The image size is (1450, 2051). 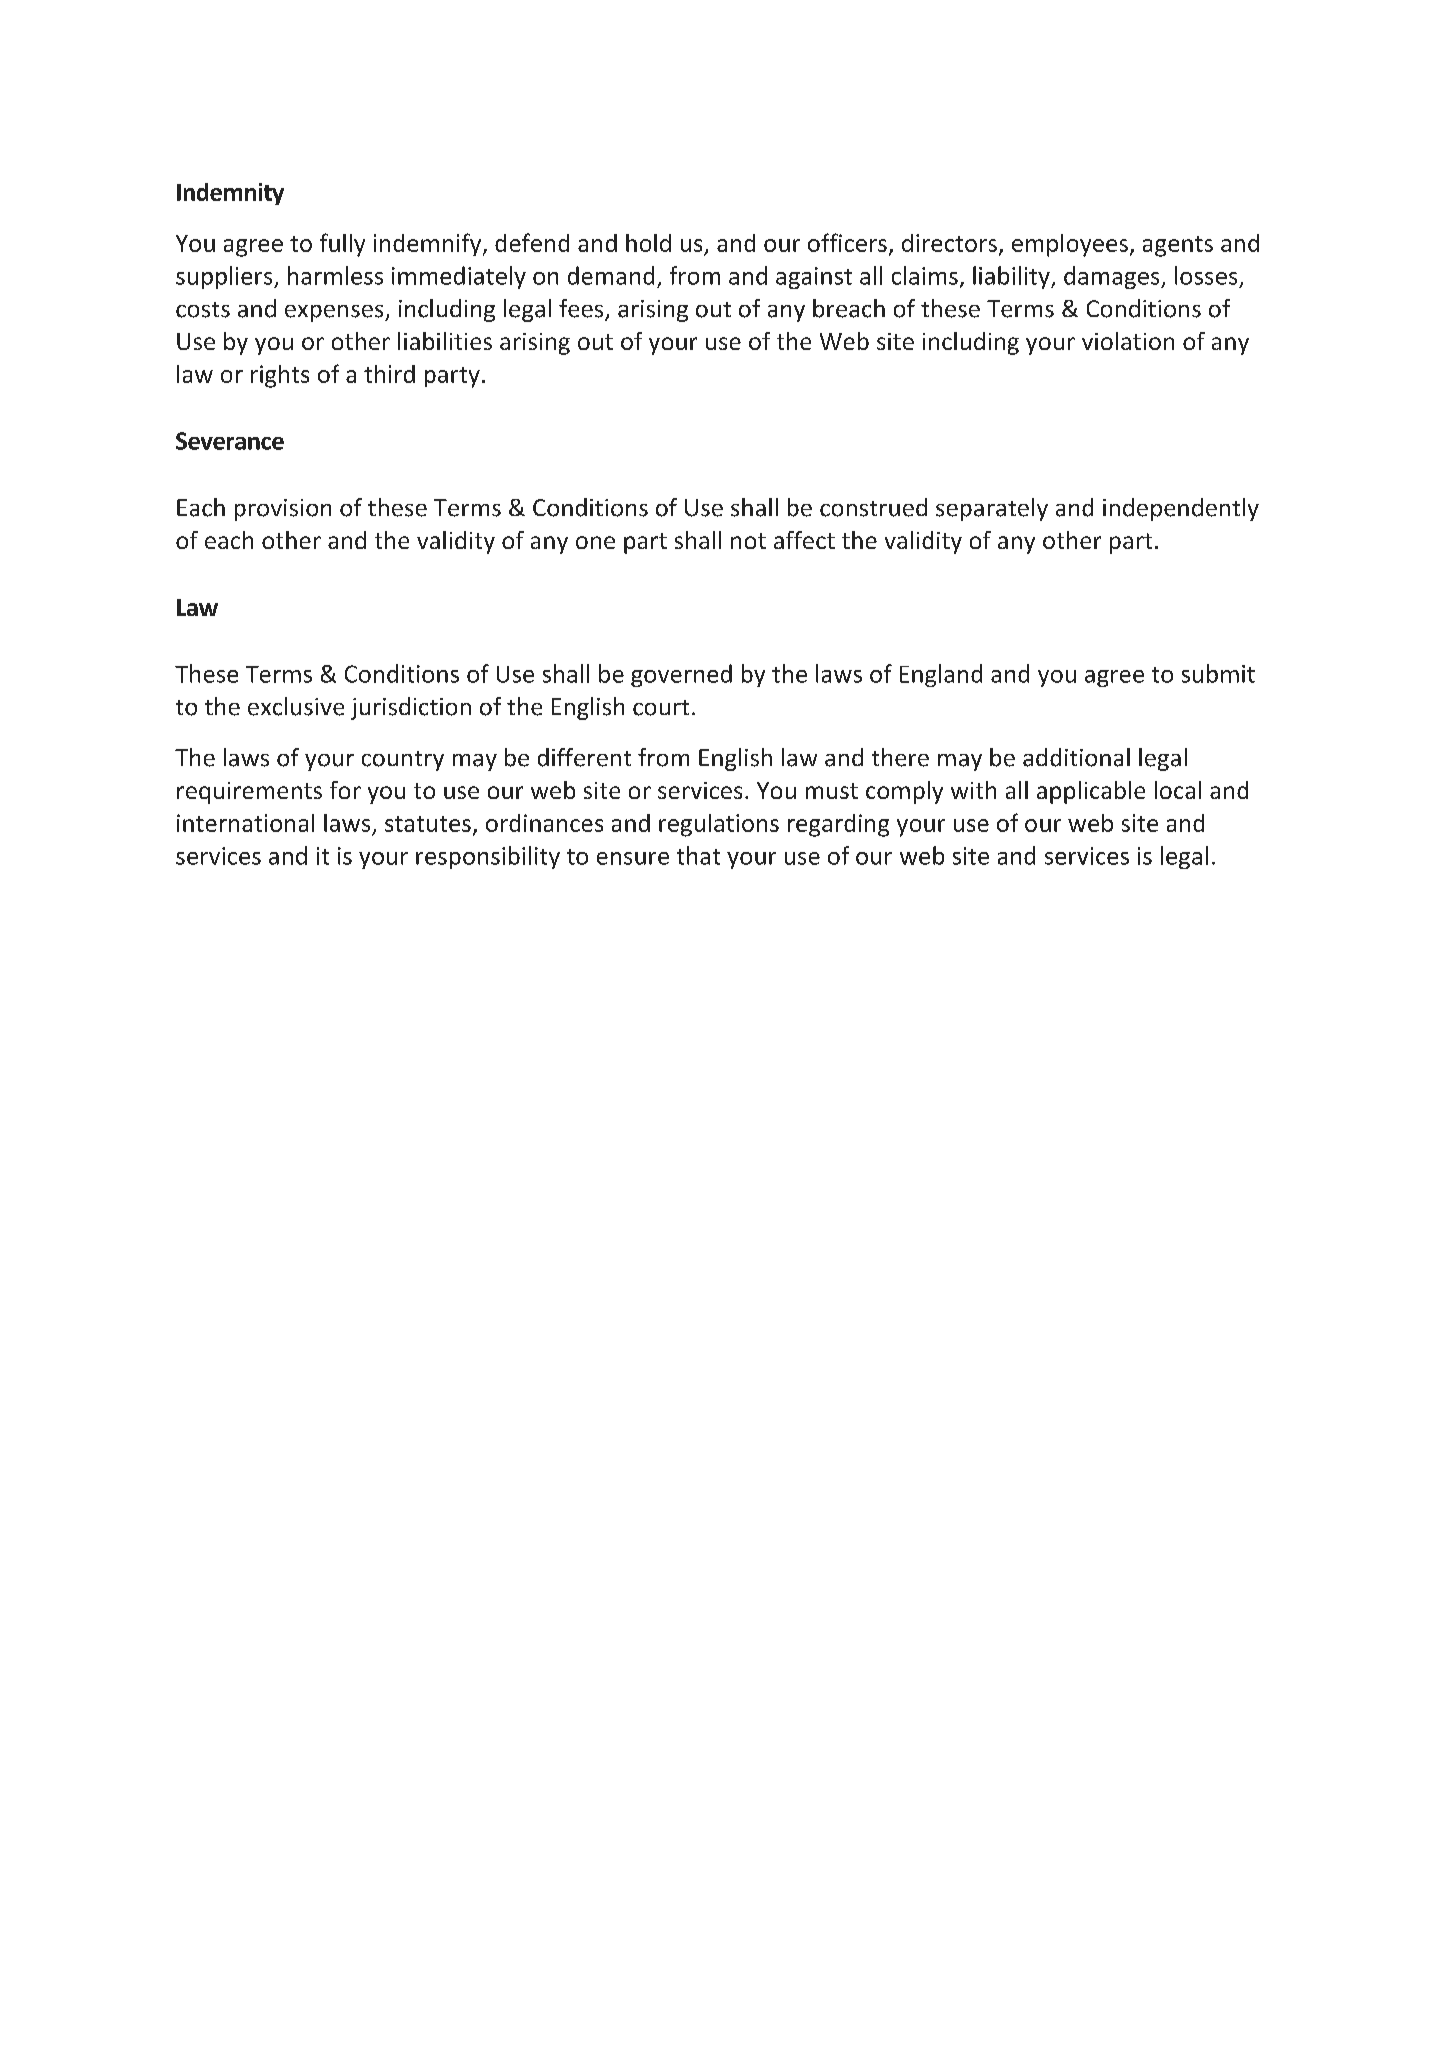 What do you see at coordinates (280, 376) in the document?
I see `rights` at bounding box center [280, 376].
